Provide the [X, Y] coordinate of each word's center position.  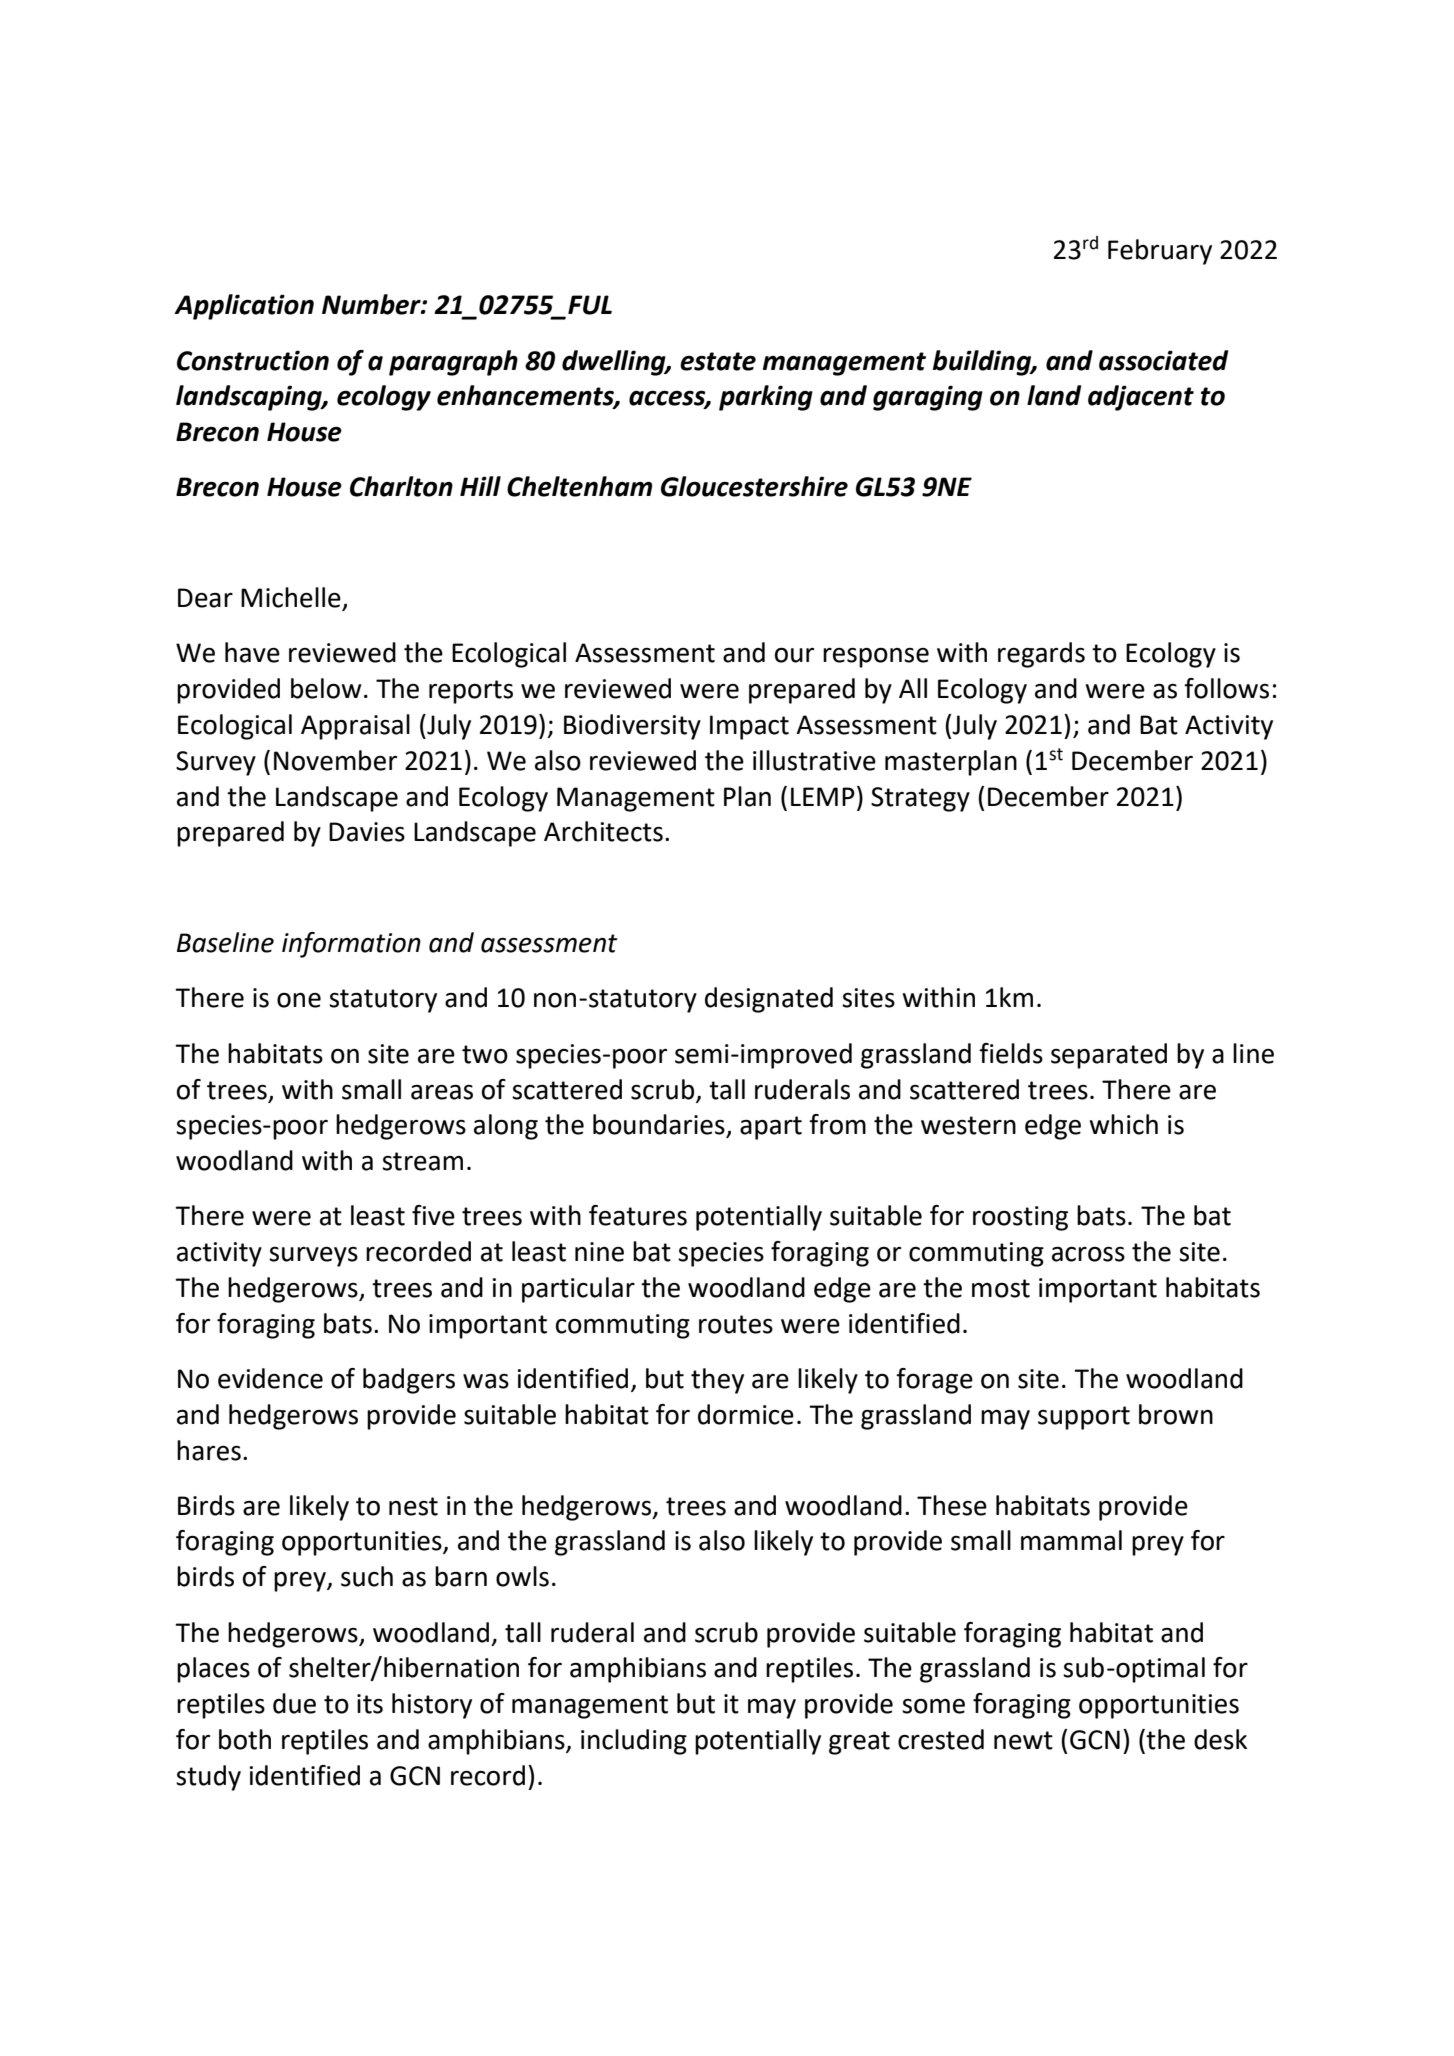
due [294, 1703]
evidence [270, 1378]
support [1084, 1418]
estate [718, 361]
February [1160, 252]
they [717, 1381]
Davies [367, 832]
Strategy [920, 799]
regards [1041, 655]
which [1123, 1124]
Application [244, 307]
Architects [603, 831]
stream [422, 1161]
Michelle [292, 598]
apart [771, 1128]
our [794, 655]
